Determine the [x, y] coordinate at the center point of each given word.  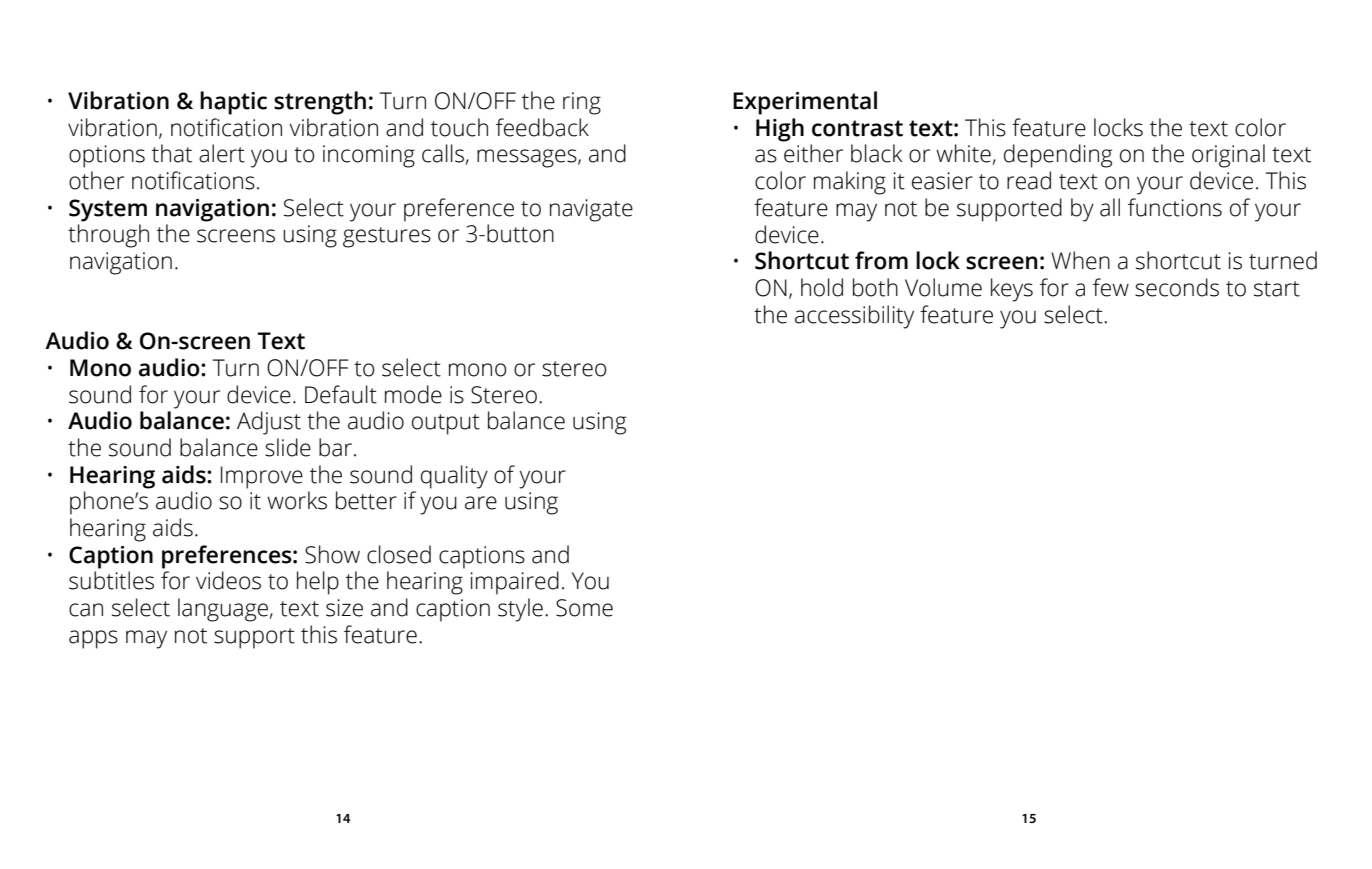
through [108, 236]
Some [584, 608]
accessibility [854, 317]
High [780, 130]
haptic [233, 103]
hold [822, 287]
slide [288, 447]
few [1111, 287]
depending [1058, 156]
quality [454, 477]
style [520, 610]
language [224, 610]
